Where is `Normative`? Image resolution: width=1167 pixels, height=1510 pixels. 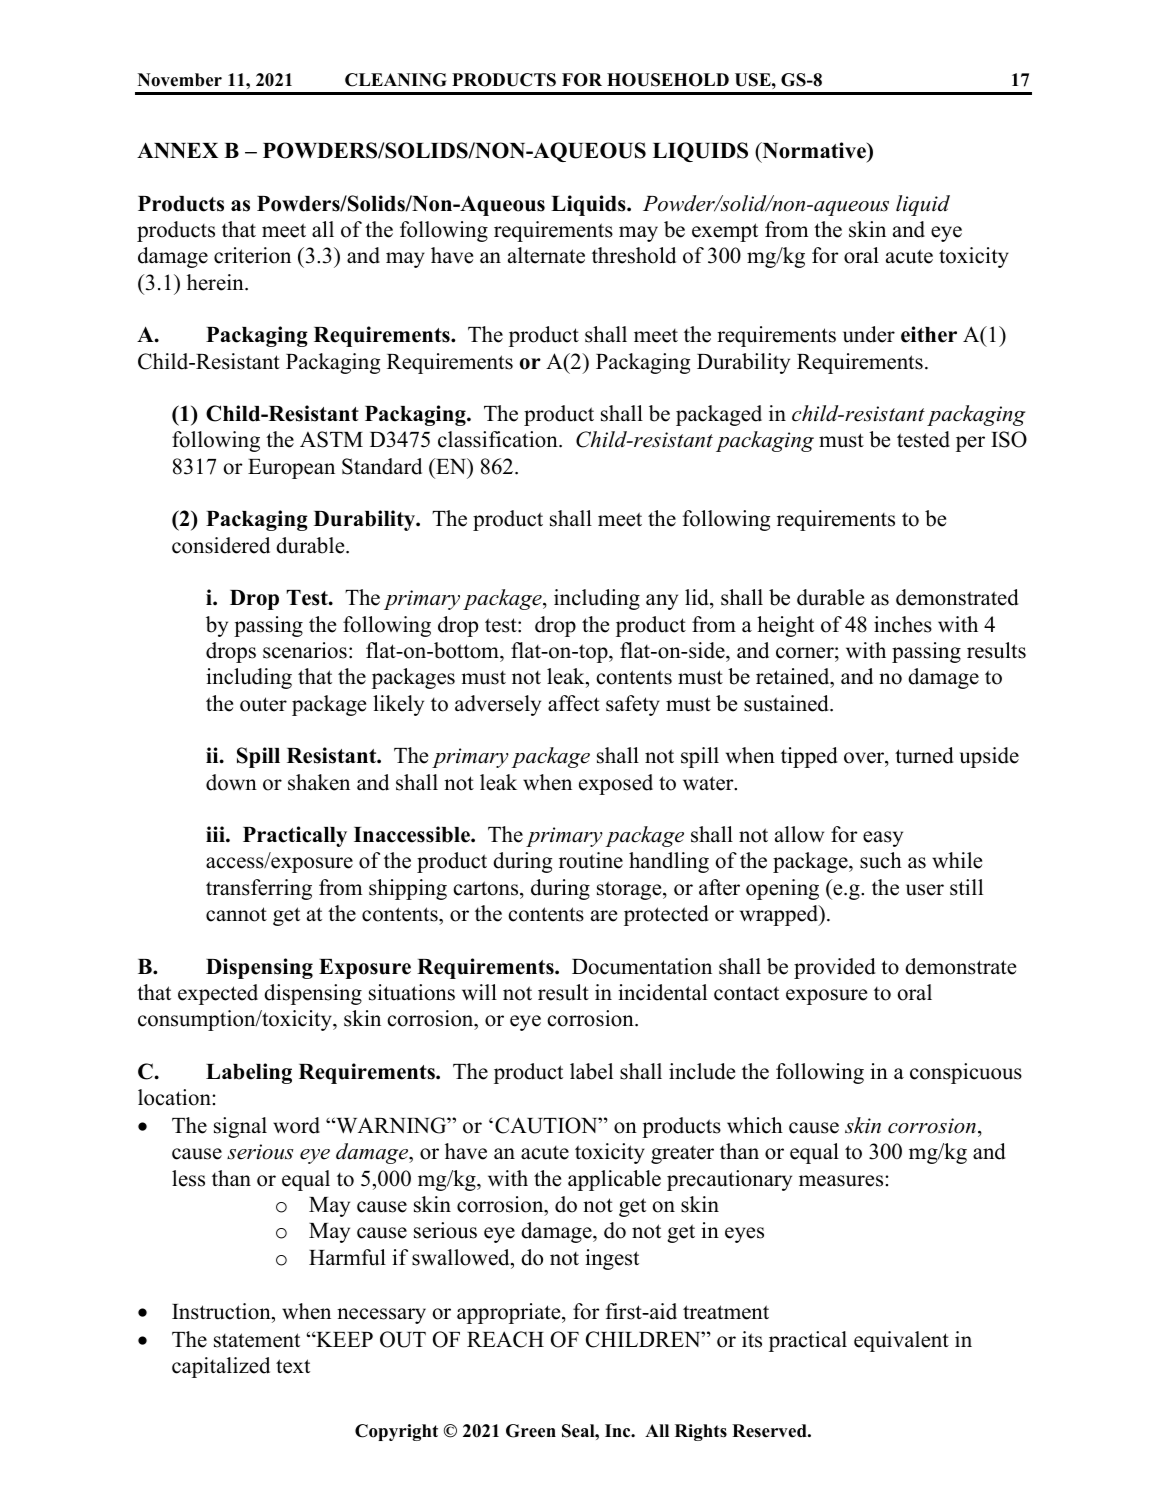
Normative is located at coordinates (814, 150).
